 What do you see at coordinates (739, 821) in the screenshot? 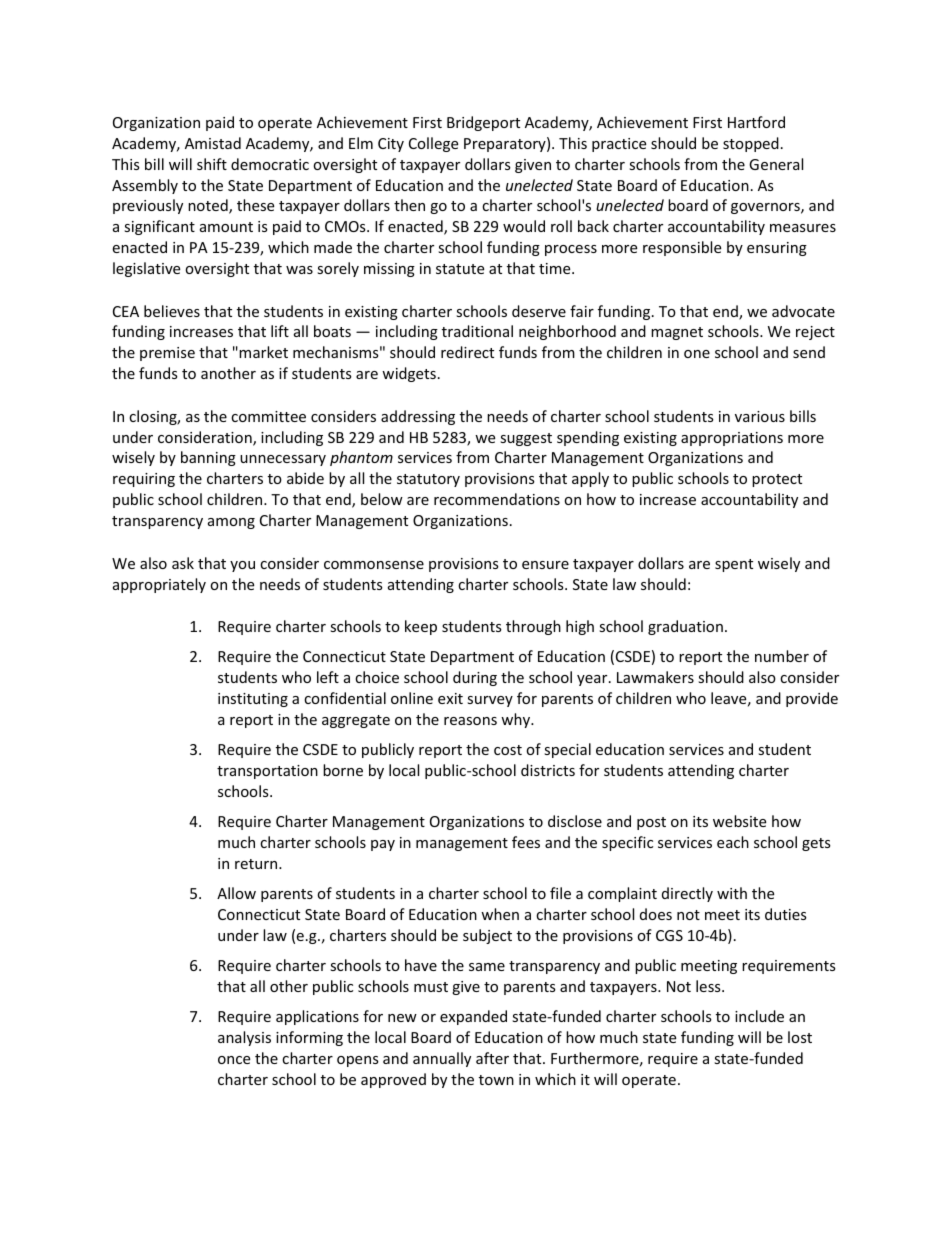
I see `website` at bounding box center [739, 821].
